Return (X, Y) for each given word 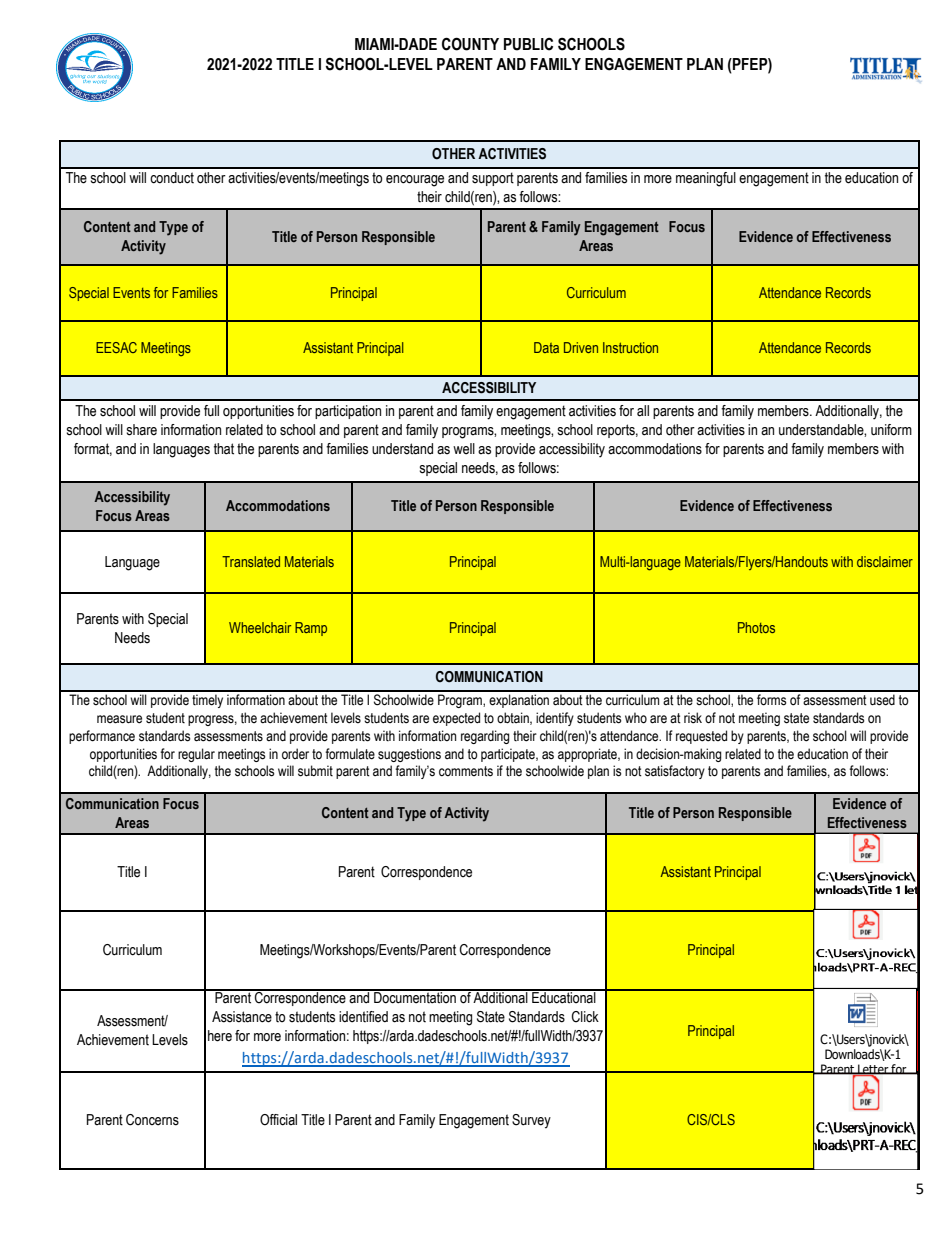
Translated (251, 561)
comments (466, 771)
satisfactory (675, 772)
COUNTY (470, 44)
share (141, 430)
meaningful (706, 179)
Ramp (311, 629)
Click (585, 1017)
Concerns (152, 1120)
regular (196, 755)
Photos (756, 627)
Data (546, 347)
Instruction (630, 347)
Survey (531, 1121)
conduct (172, 178)
